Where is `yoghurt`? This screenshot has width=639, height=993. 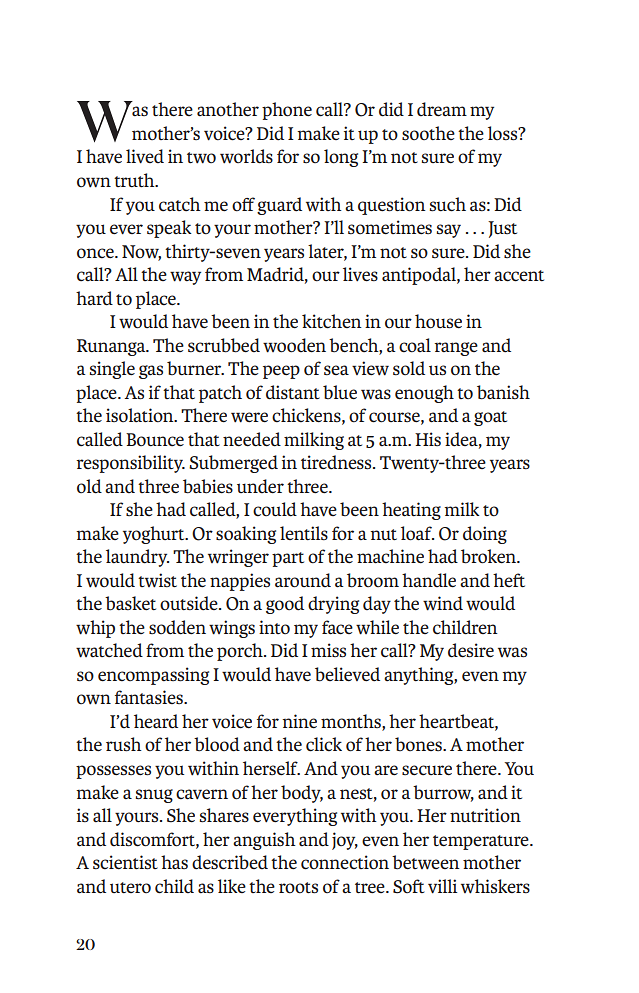
yoghurt is located at coordinates (155, 535).
